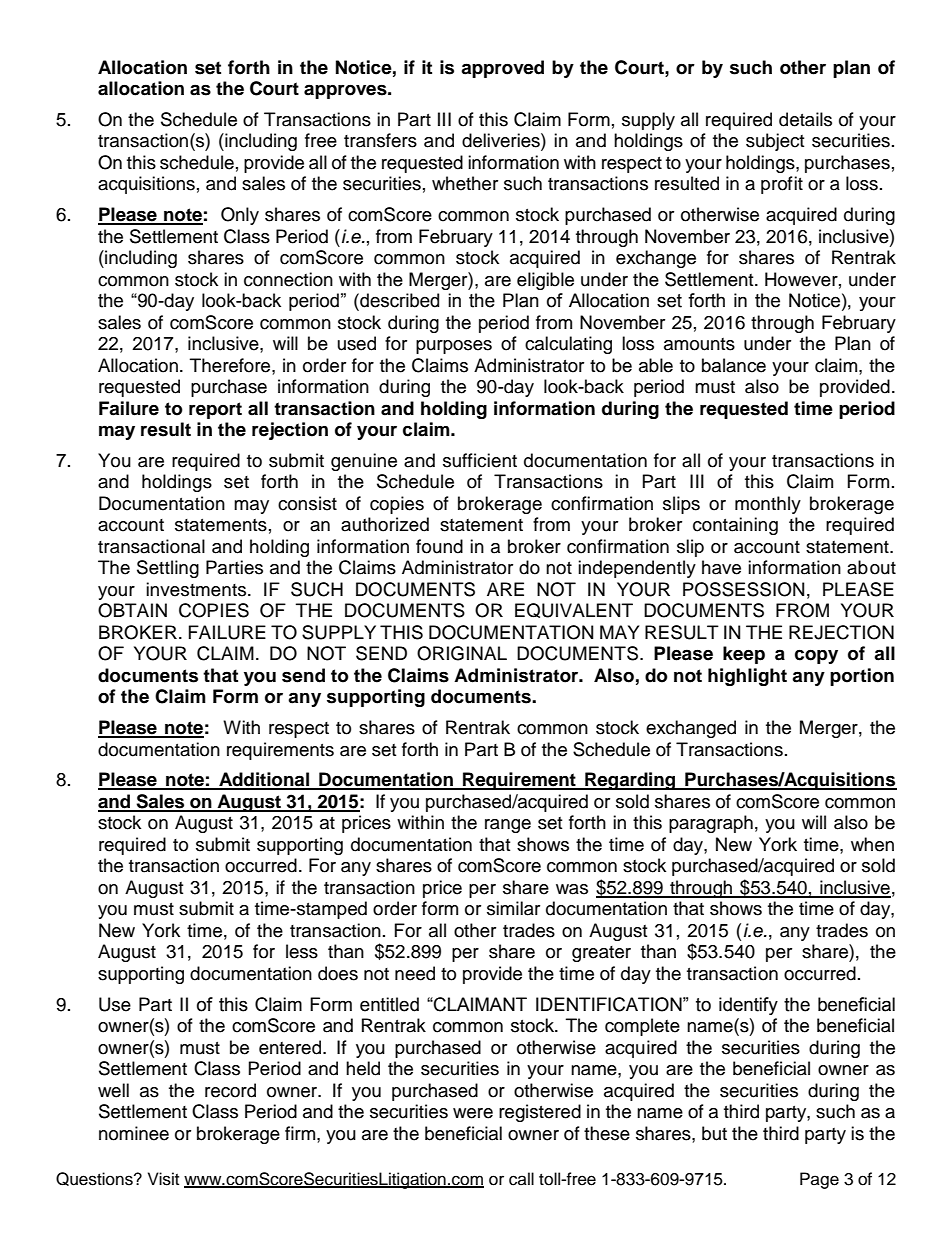 The width and height of the screenshot is (952, 1233). What do you see at coordinates (240, 216) in the screenshot?
I see `Only` at bounding box center [240, 216].
